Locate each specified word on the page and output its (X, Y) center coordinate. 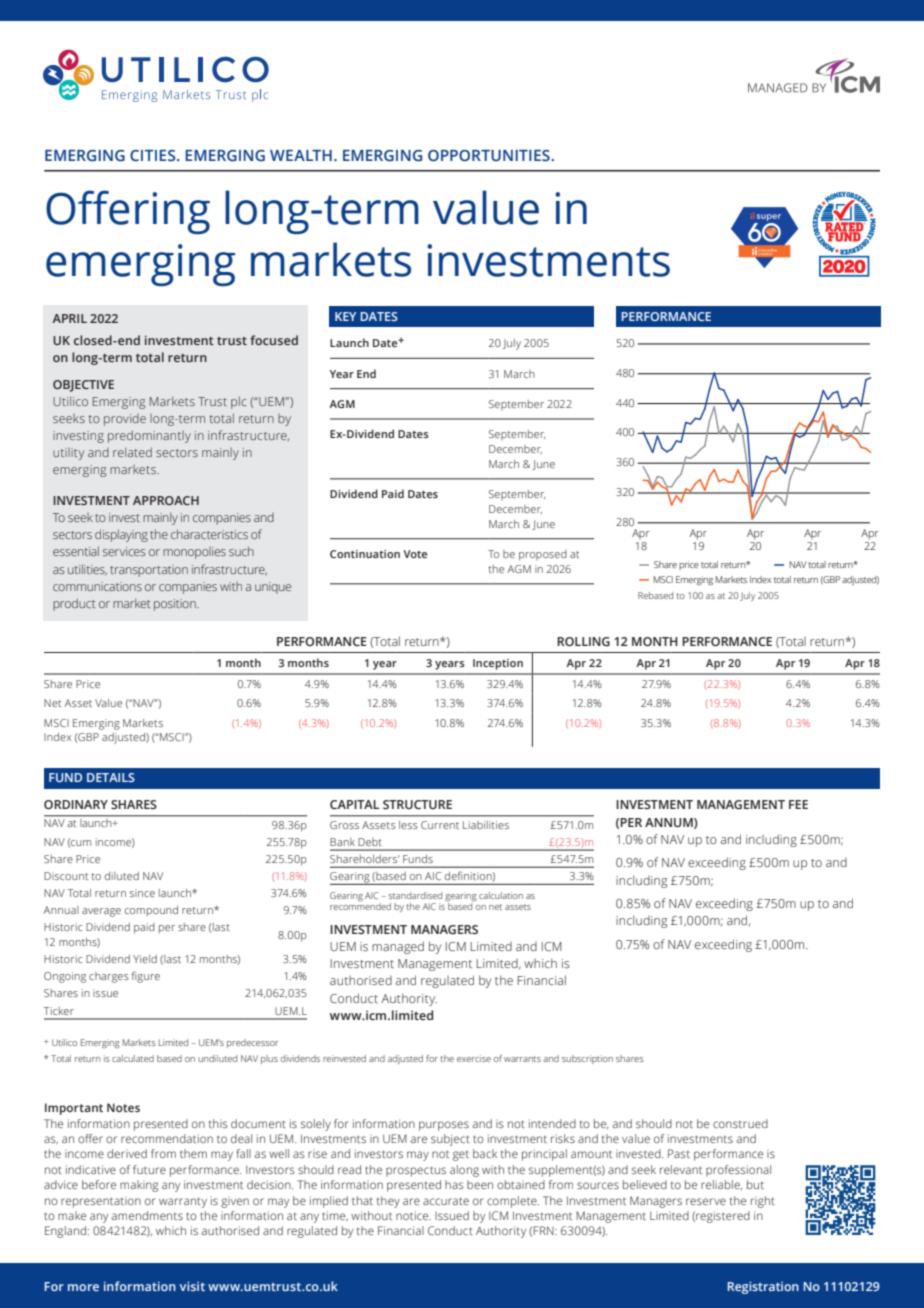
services (124, 551)
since (142, 893)
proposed (543, 555)
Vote (415, 554)
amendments (147, 1215)
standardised (415, 895)
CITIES (154, 155)
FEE (798, 804)
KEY (345, 316)
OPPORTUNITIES (490, 156)
